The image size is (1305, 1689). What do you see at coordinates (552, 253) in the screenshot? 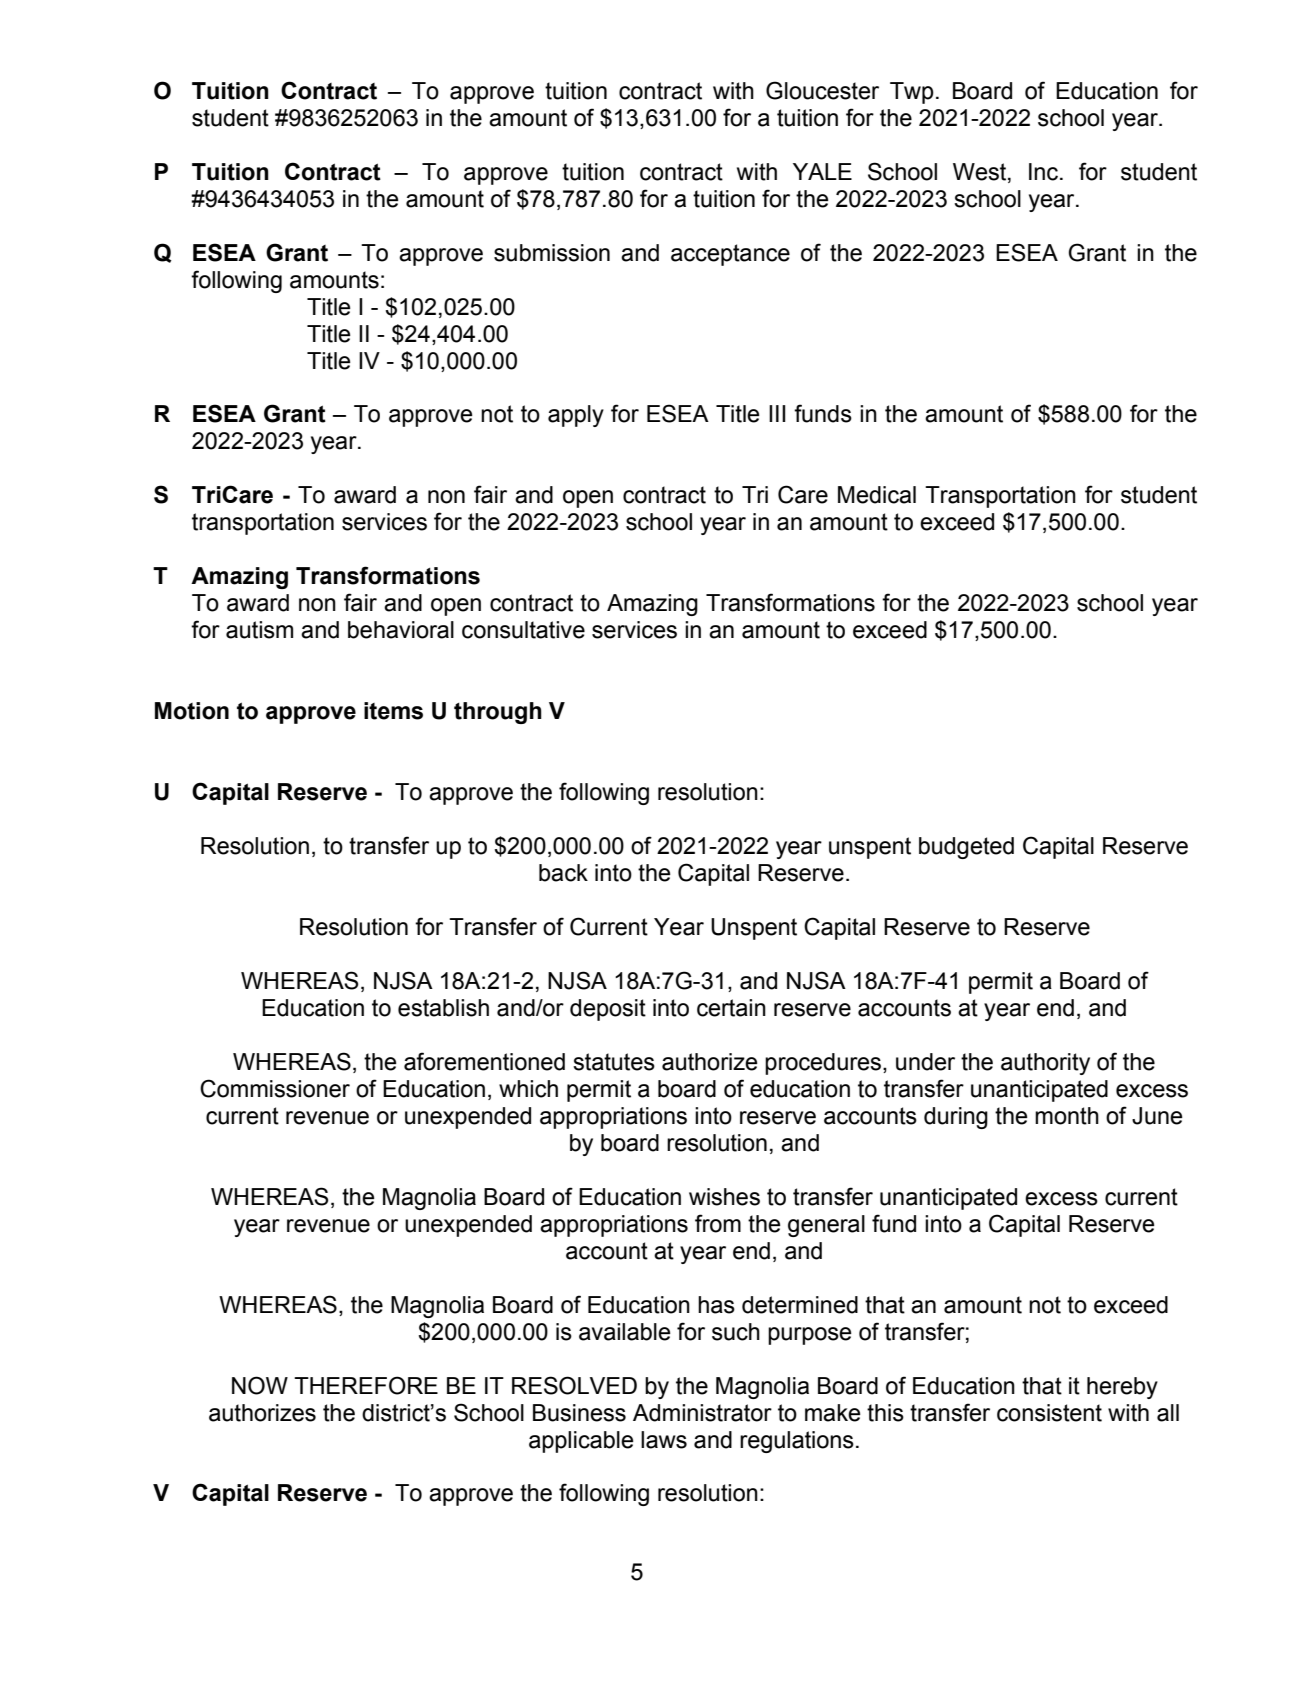
I see `submission` at bounding box center [552, 253].
